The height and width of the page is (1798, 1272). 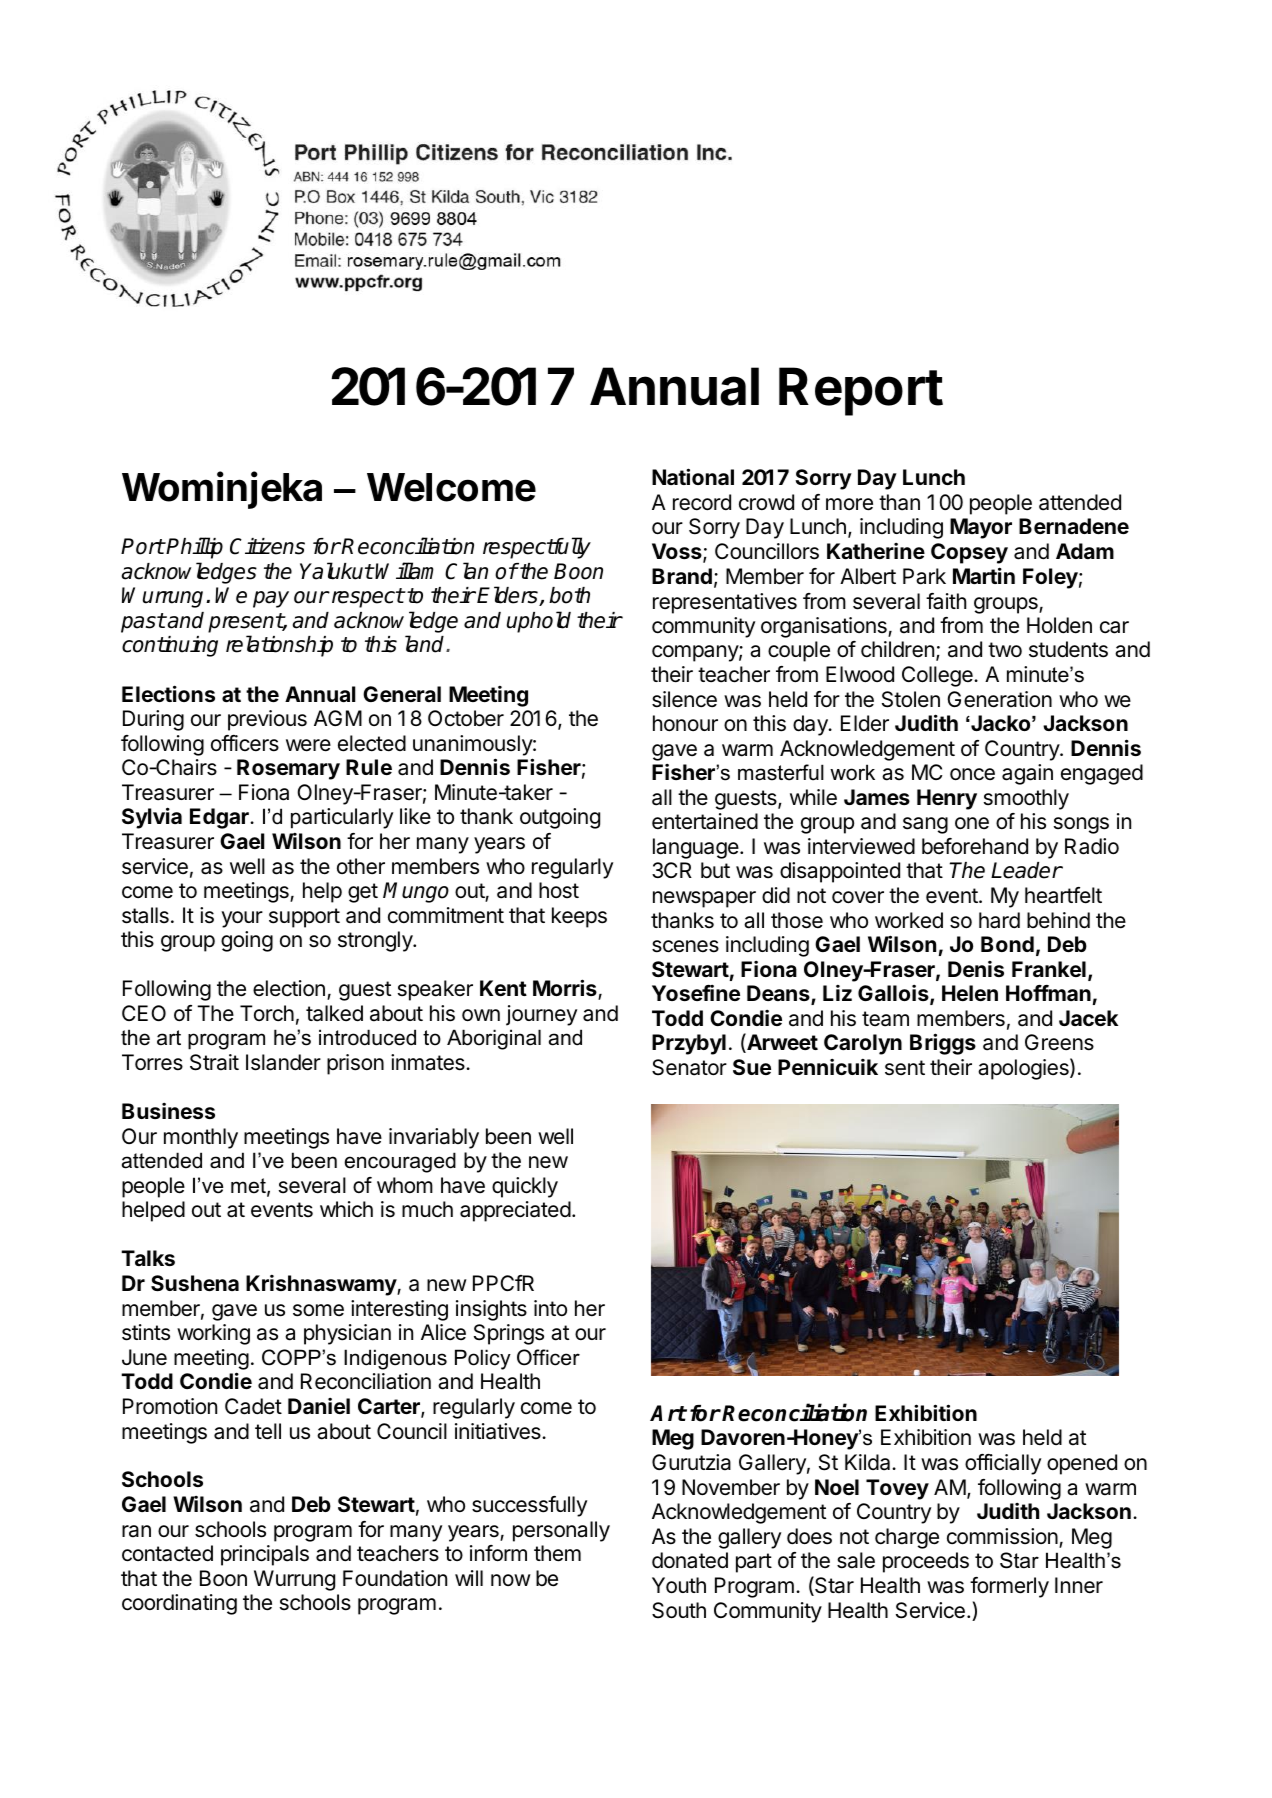 What do you see at coordinates (346, 1209) in the page?
I see `which` at bounding box center [346, 1209].
